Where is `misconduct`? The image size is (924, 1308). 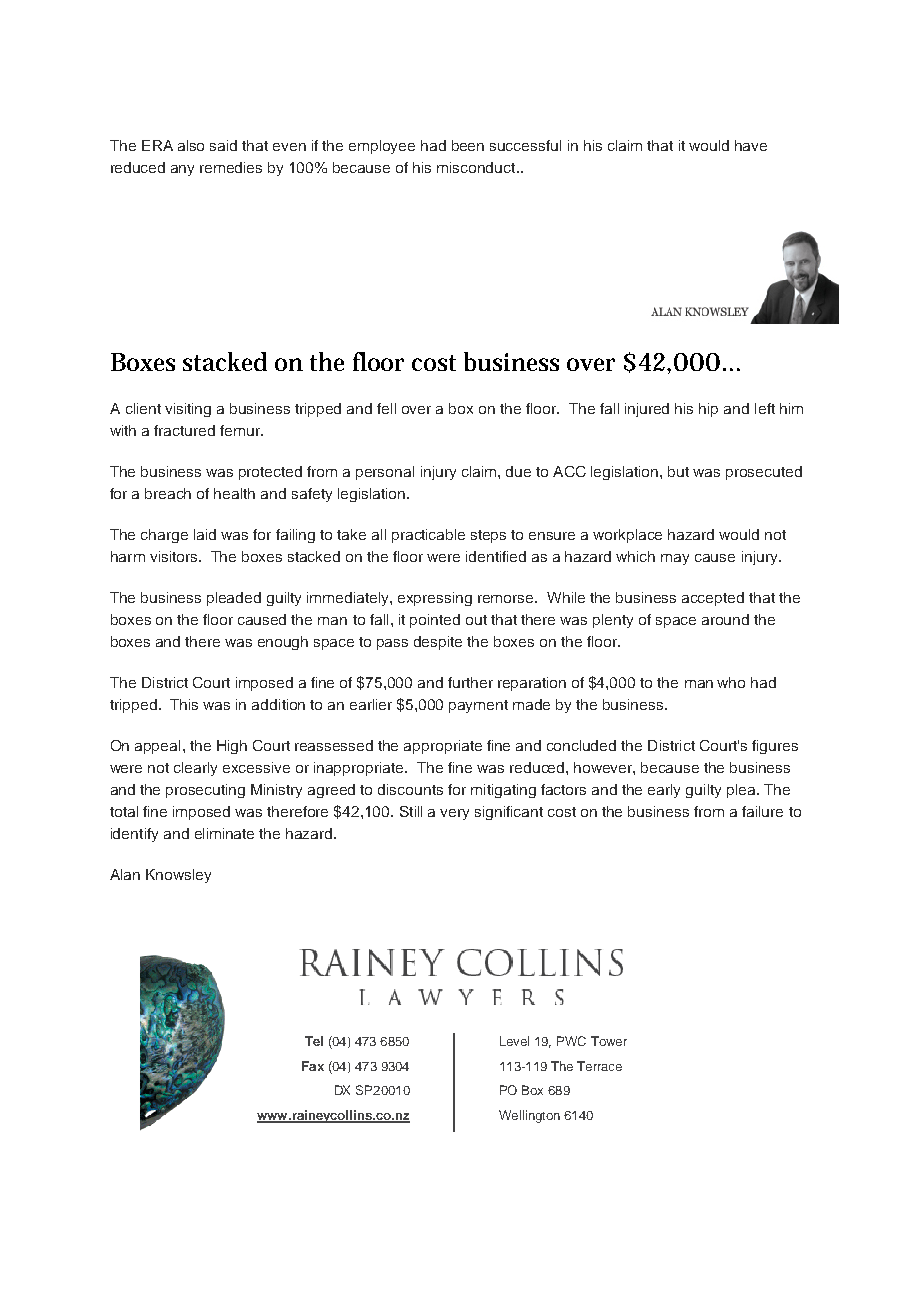 misconduct is located at coordinates (477, 167).
